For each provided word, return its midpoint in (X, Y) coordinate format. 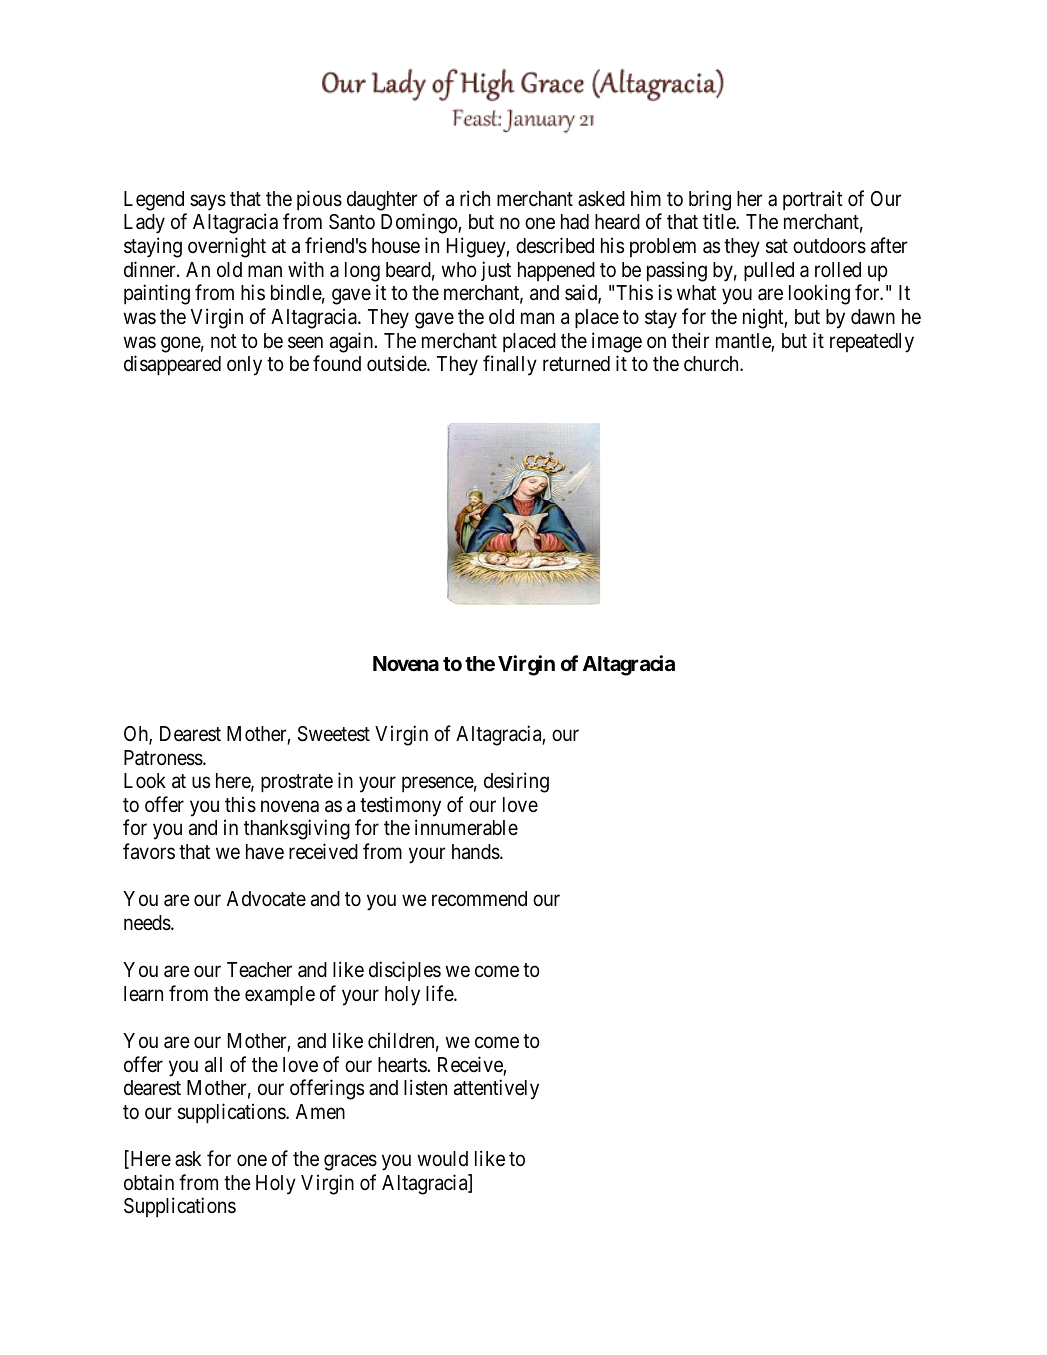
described (555, 245)
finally (510, 365)
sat (777, 246)
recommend (479, 899)
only (244, 366)
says (208, 202)
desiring (516, 782)
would (443, 1158)
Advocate (266, 899)
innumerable (466, 827)
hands (476, 852)
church (712, 364)
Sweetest (334, 734)
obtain (149, 1182)
